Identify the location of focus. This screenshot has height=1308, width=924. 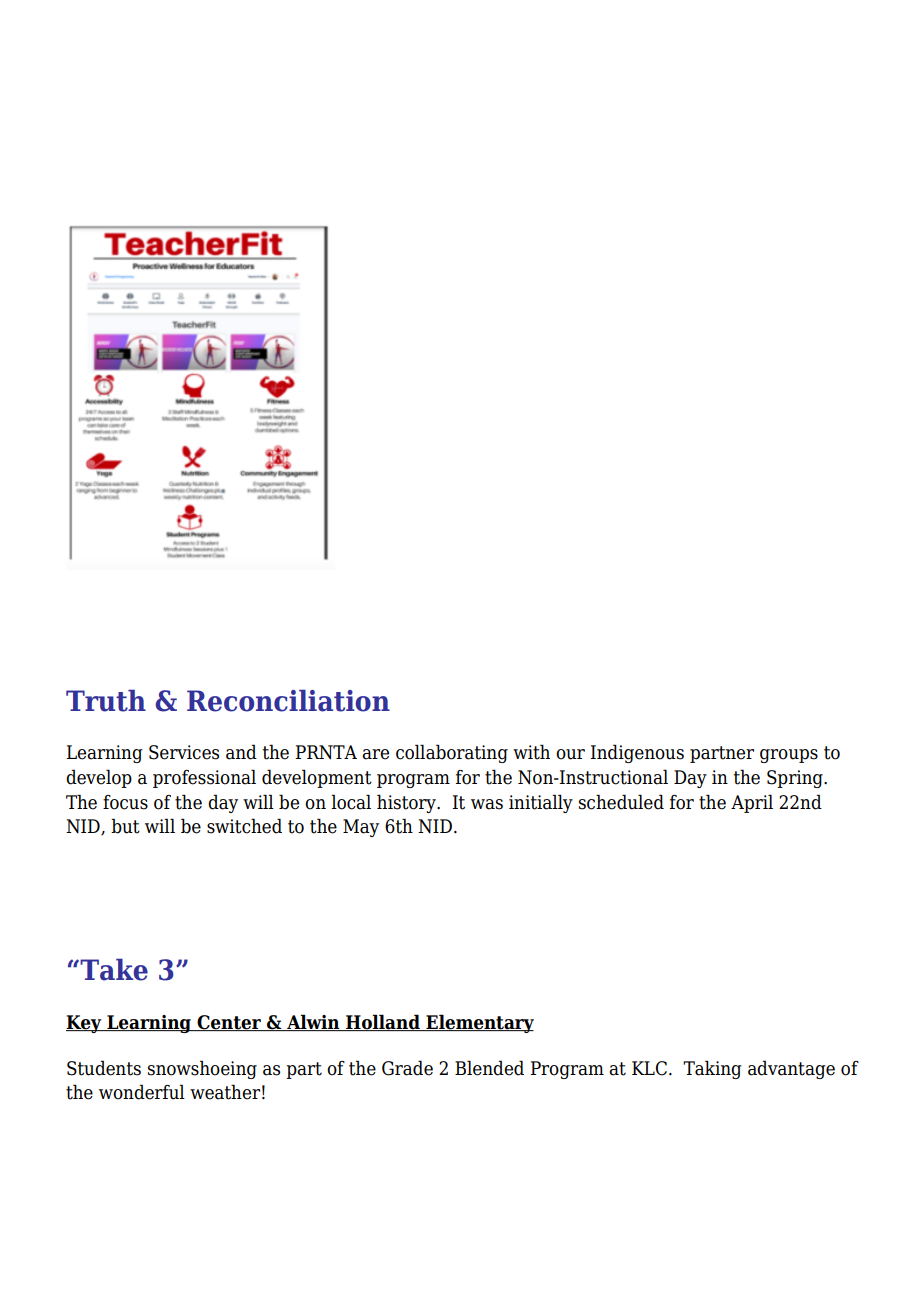
(125, 802).
